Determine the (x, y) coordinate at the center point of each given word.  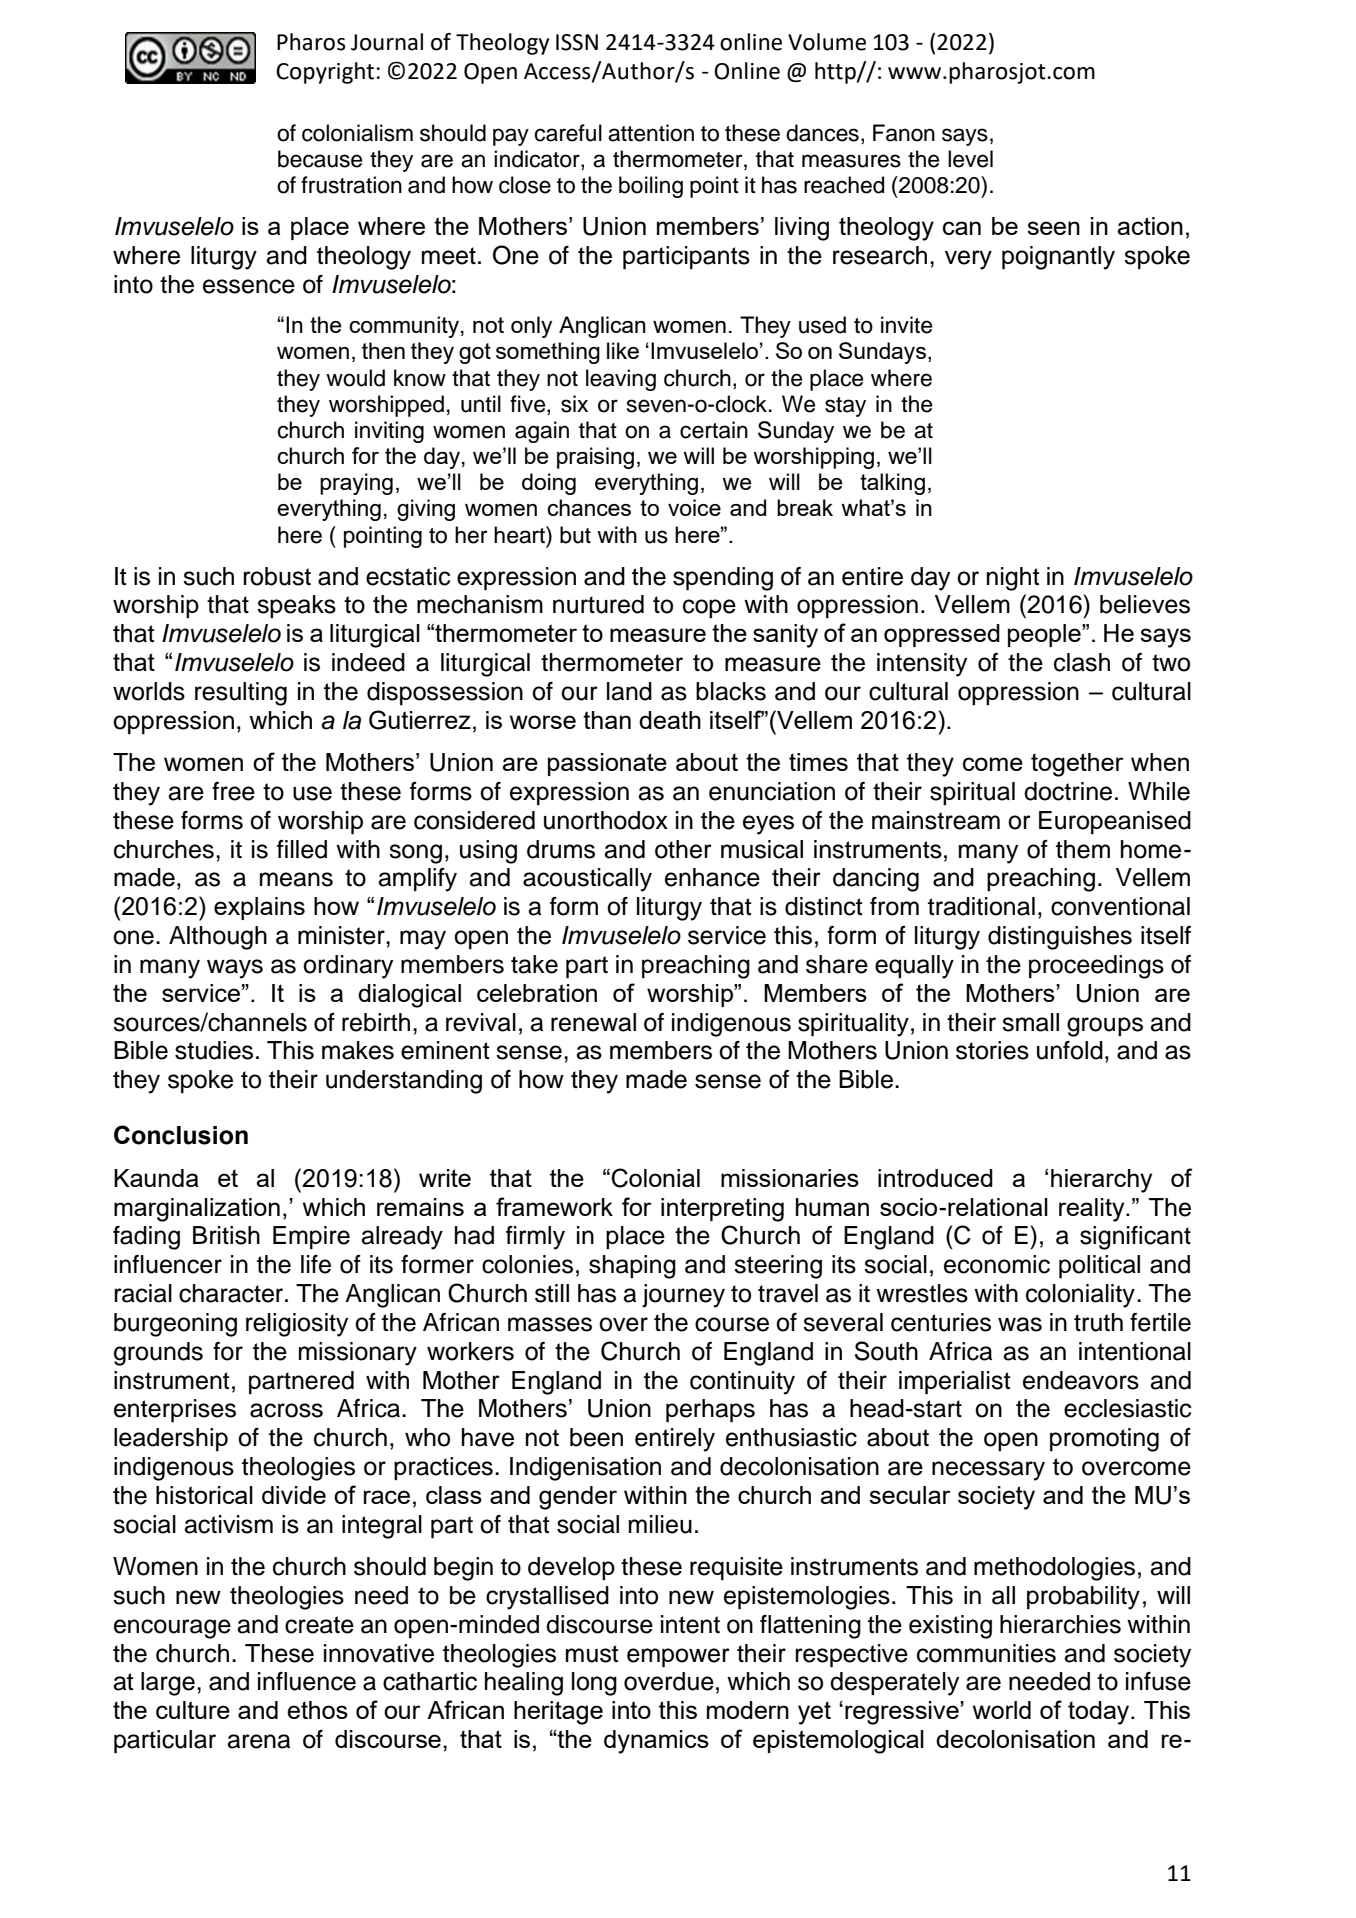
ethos (317, 1710)
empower (678, 1658)
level (970, 159)
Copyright (325, 73)
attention (651, 133)
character (232, 1293)
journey (683, 1296)
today (1100, 1713)
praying (356, 484)
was (1020, 1324)
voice (694, 507)
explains (259, 908)
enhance (712, 877)
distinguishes (1060, 938)
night (1013, 579)
